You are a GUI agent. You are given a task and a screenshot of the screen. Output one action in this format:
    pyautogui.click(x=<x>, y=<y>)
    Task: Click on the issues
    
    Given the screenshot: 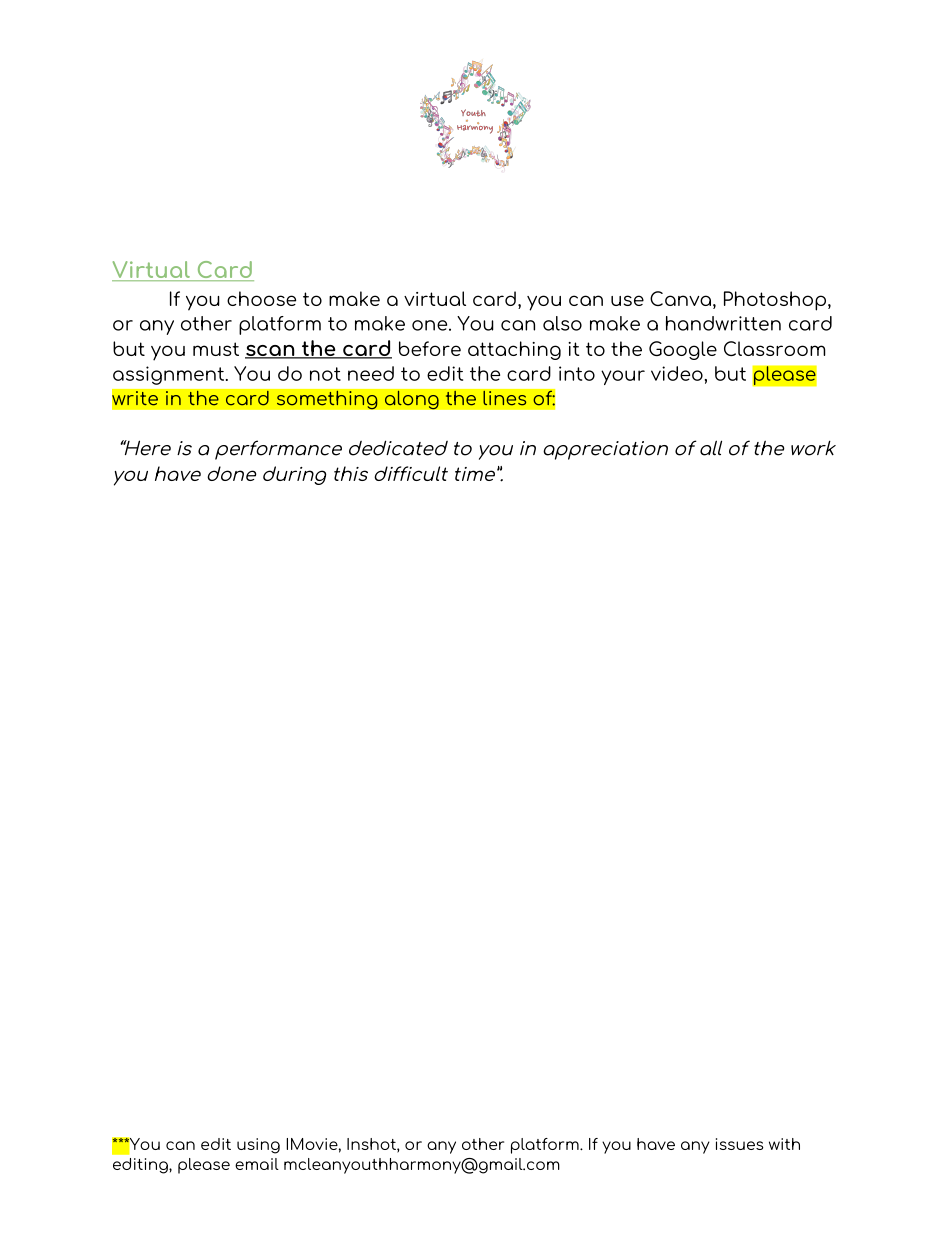 What is the action you would take?
    pyautogui.click(x=739, y=1144)
